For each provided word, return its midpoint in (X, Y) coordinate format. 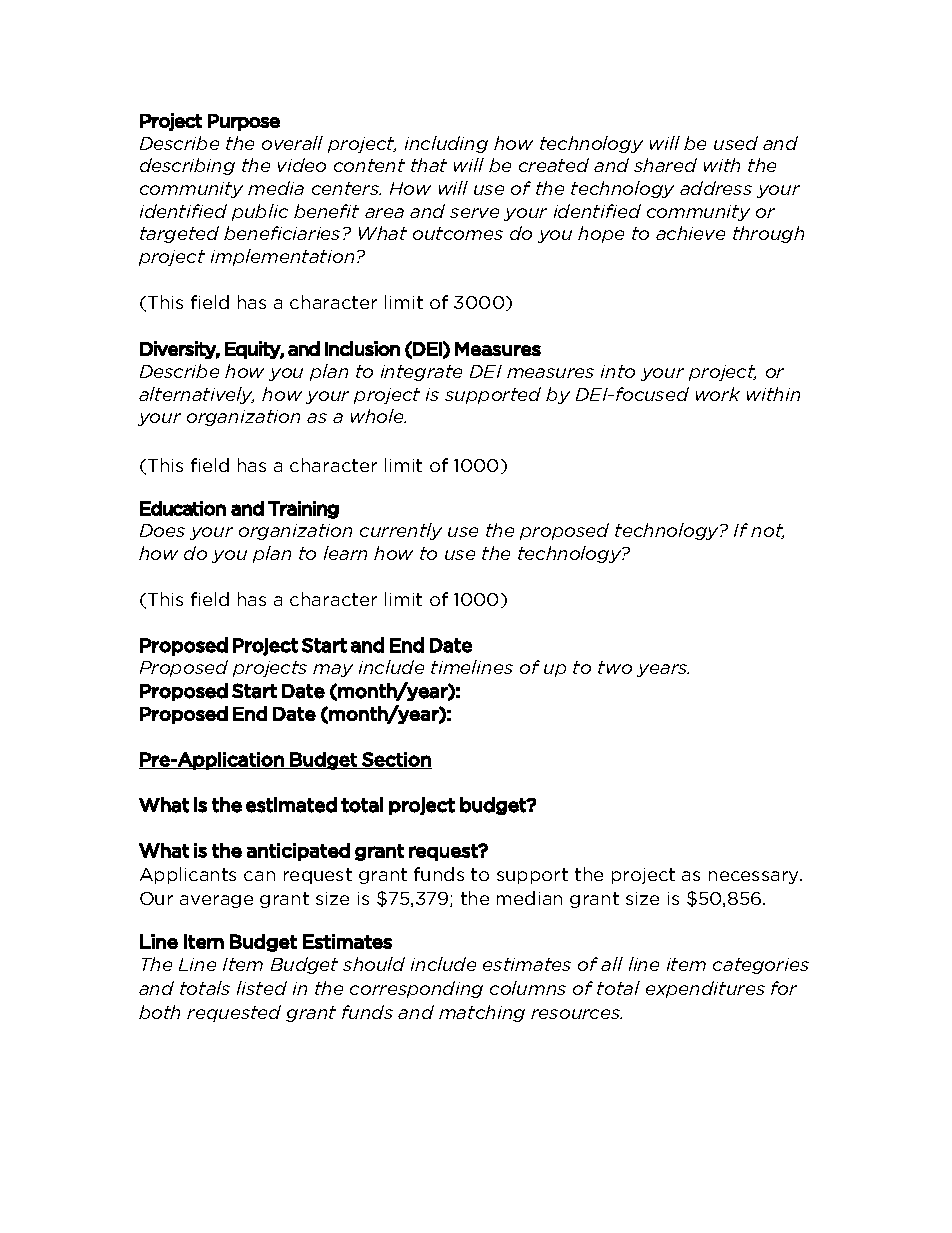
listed (262, 988)
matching (482, 1013)
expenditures (705, 989)
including (446, 144)
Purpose (244, 122)
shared (665, 165)
